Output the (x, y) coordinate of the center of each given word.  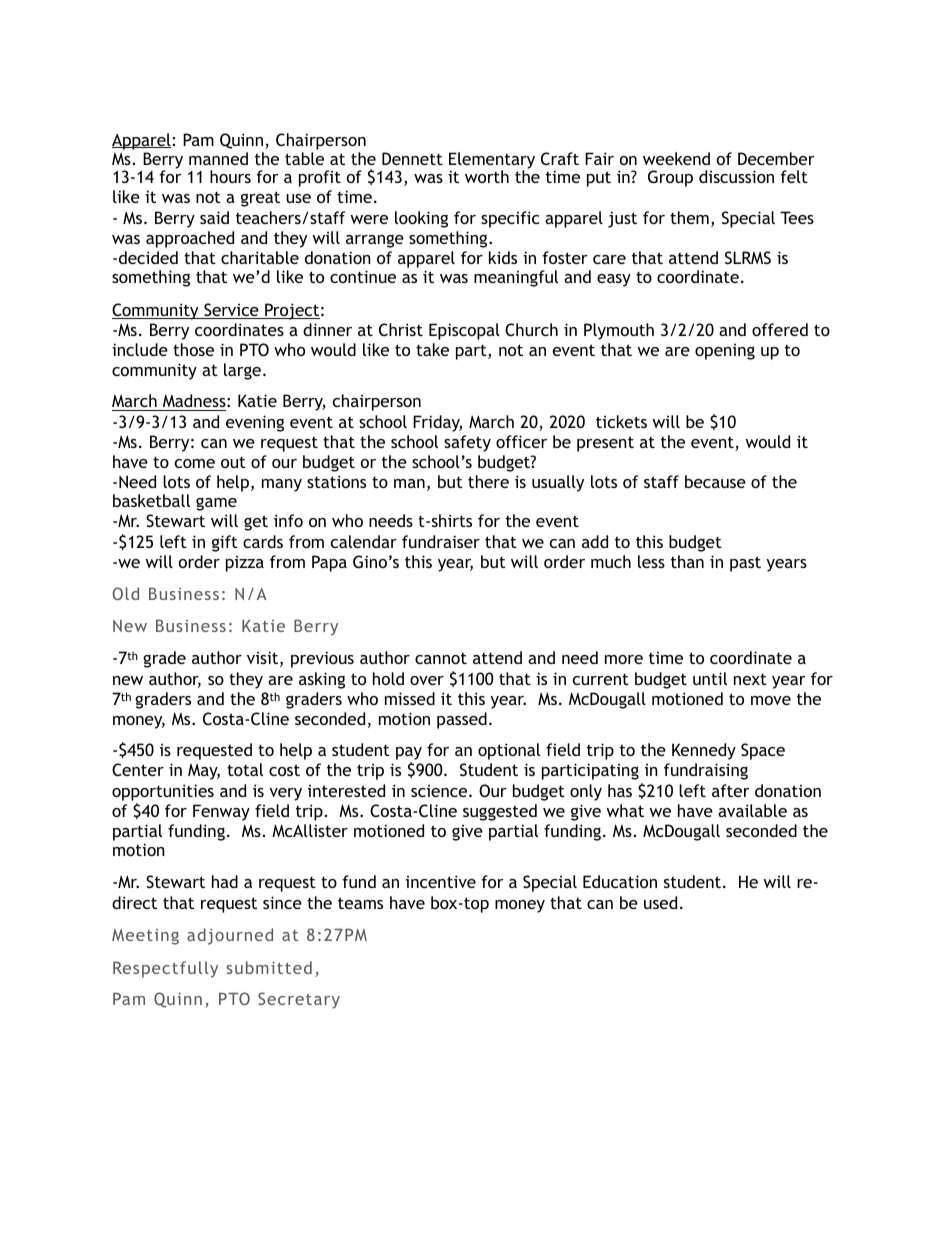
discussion (736, 176)
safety (467, 443)
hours (230, 176)
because (715, 481)
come (195, 463)
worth (487, 176)
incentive (441, 881)
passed (462, 720)
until (710, 678)
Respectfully (165, 969)
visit (264, 659)
